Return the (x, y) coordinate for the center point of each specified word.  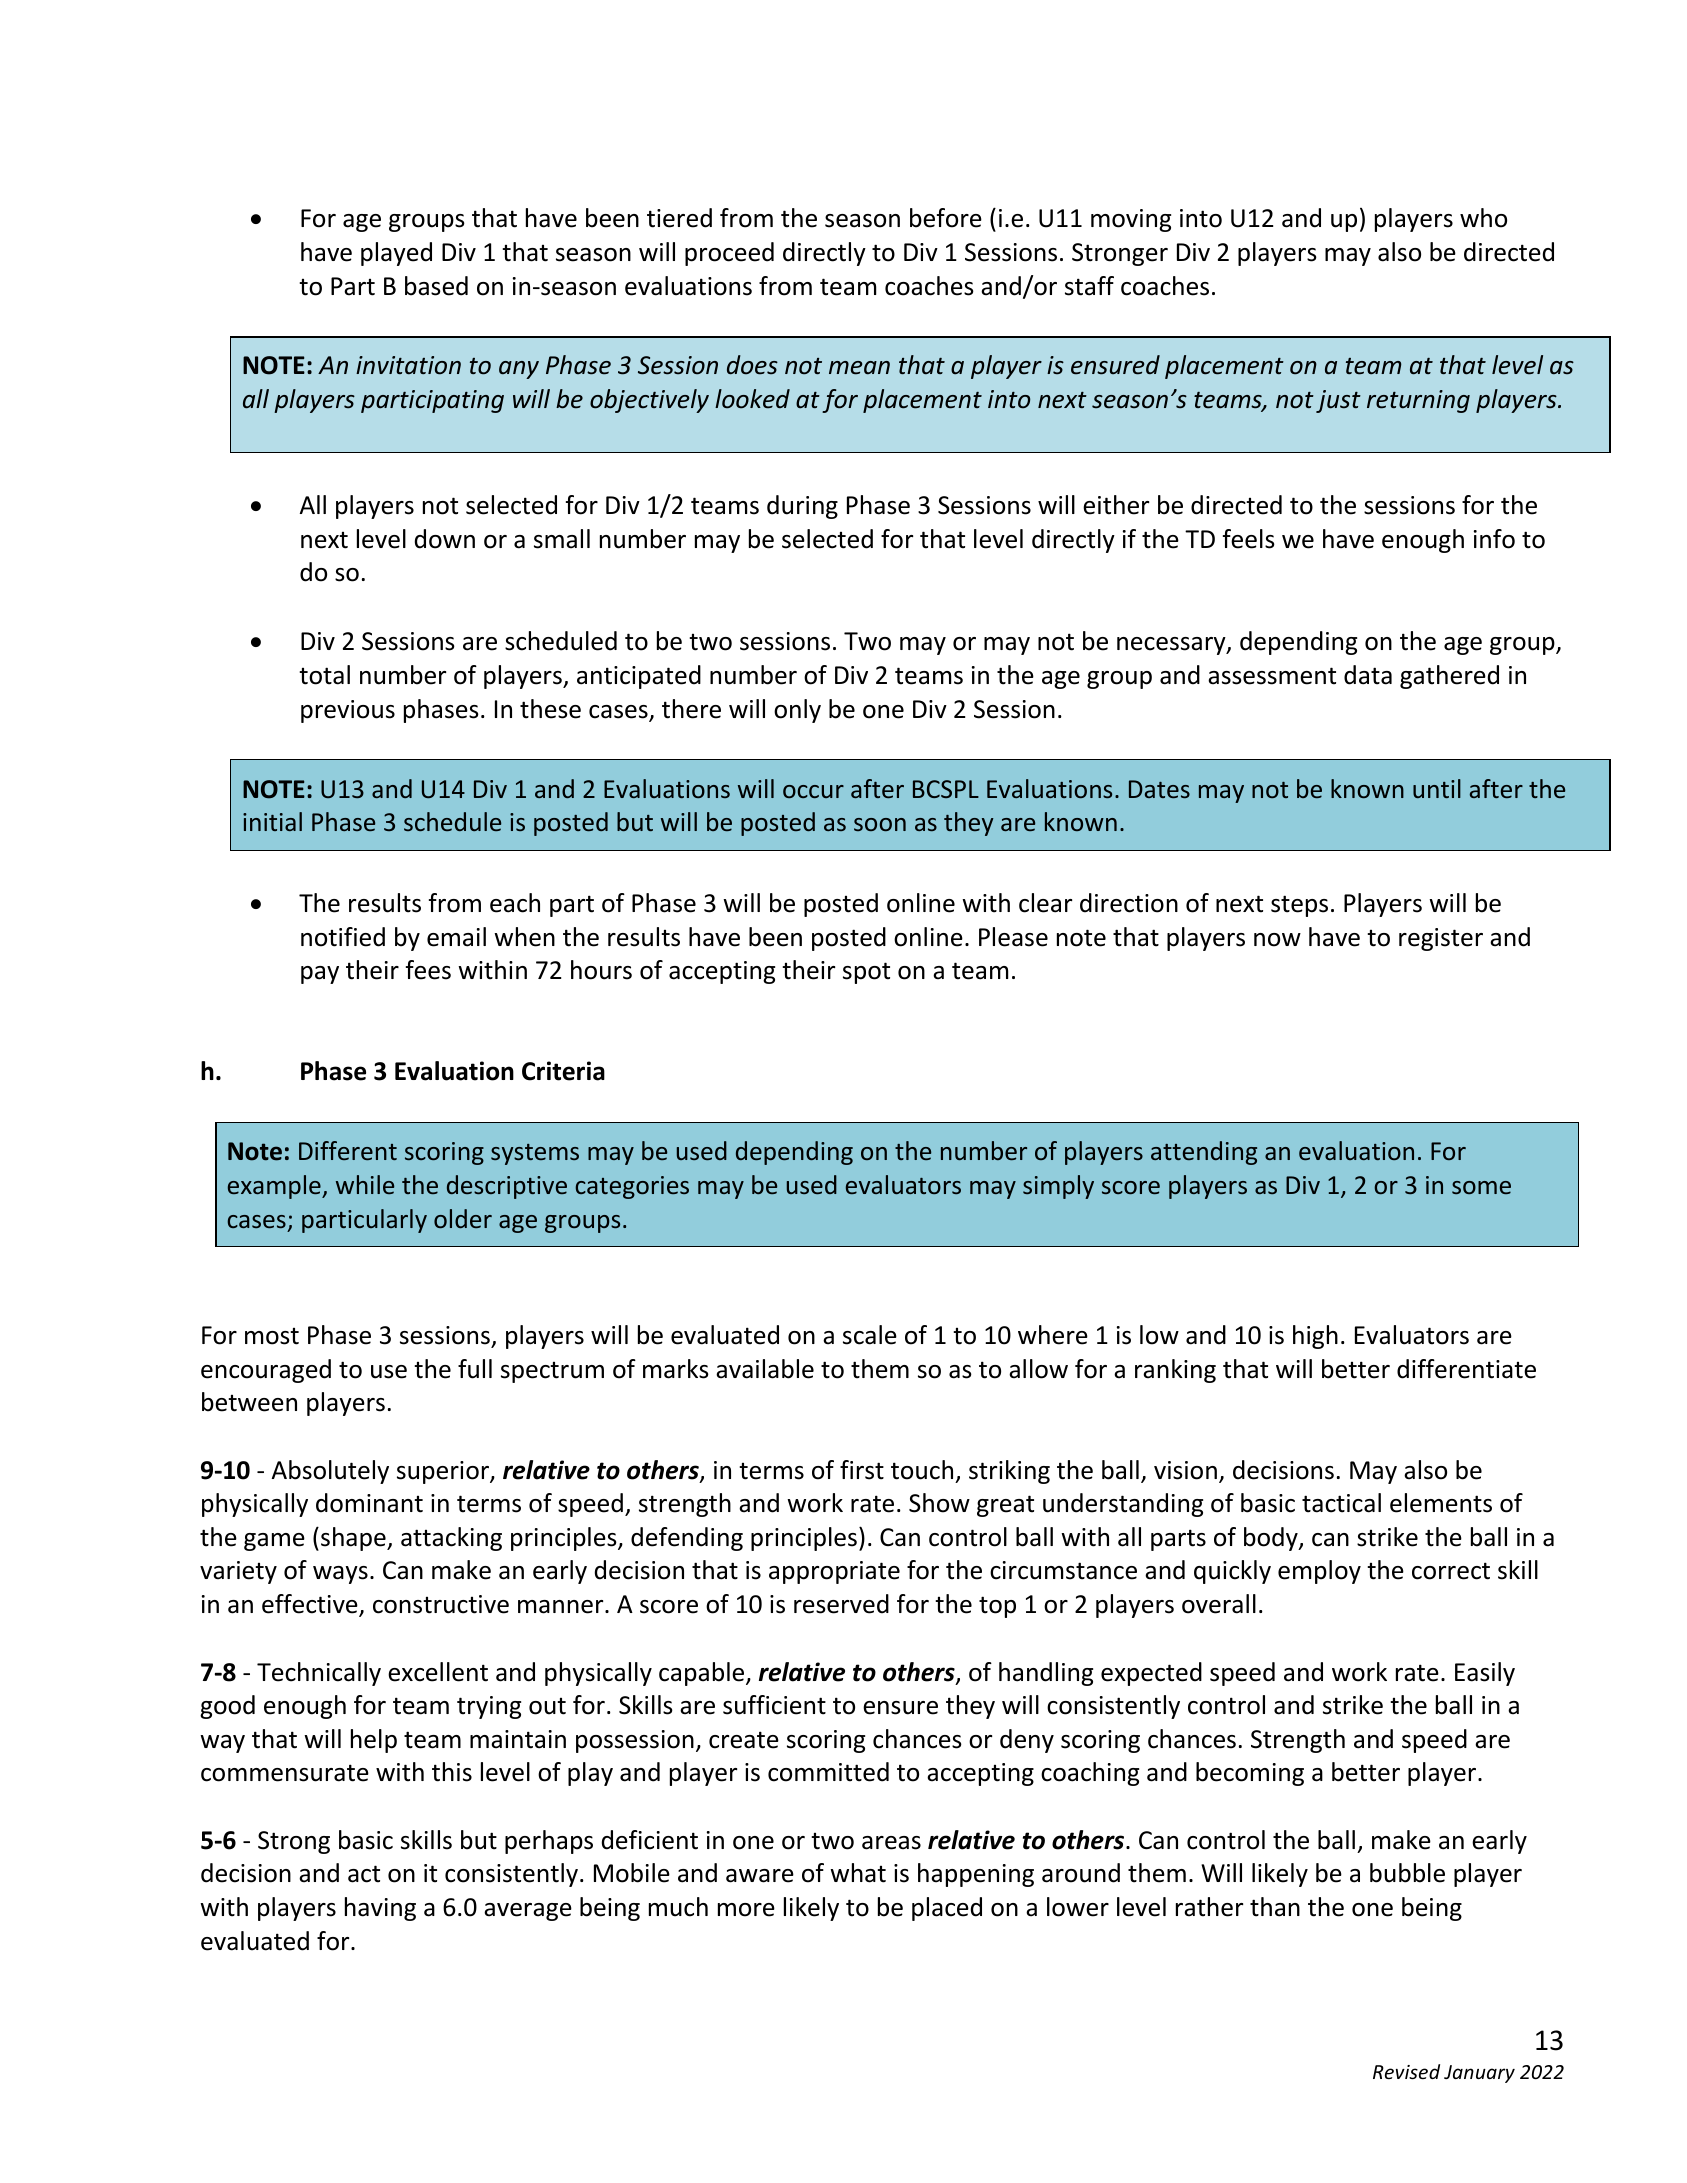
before (946, 218)
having (380, 1909)
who (1483, 218)
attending (1204, 1153)
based (436, 286)
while (365, 1184)
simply (1058, 1187)
